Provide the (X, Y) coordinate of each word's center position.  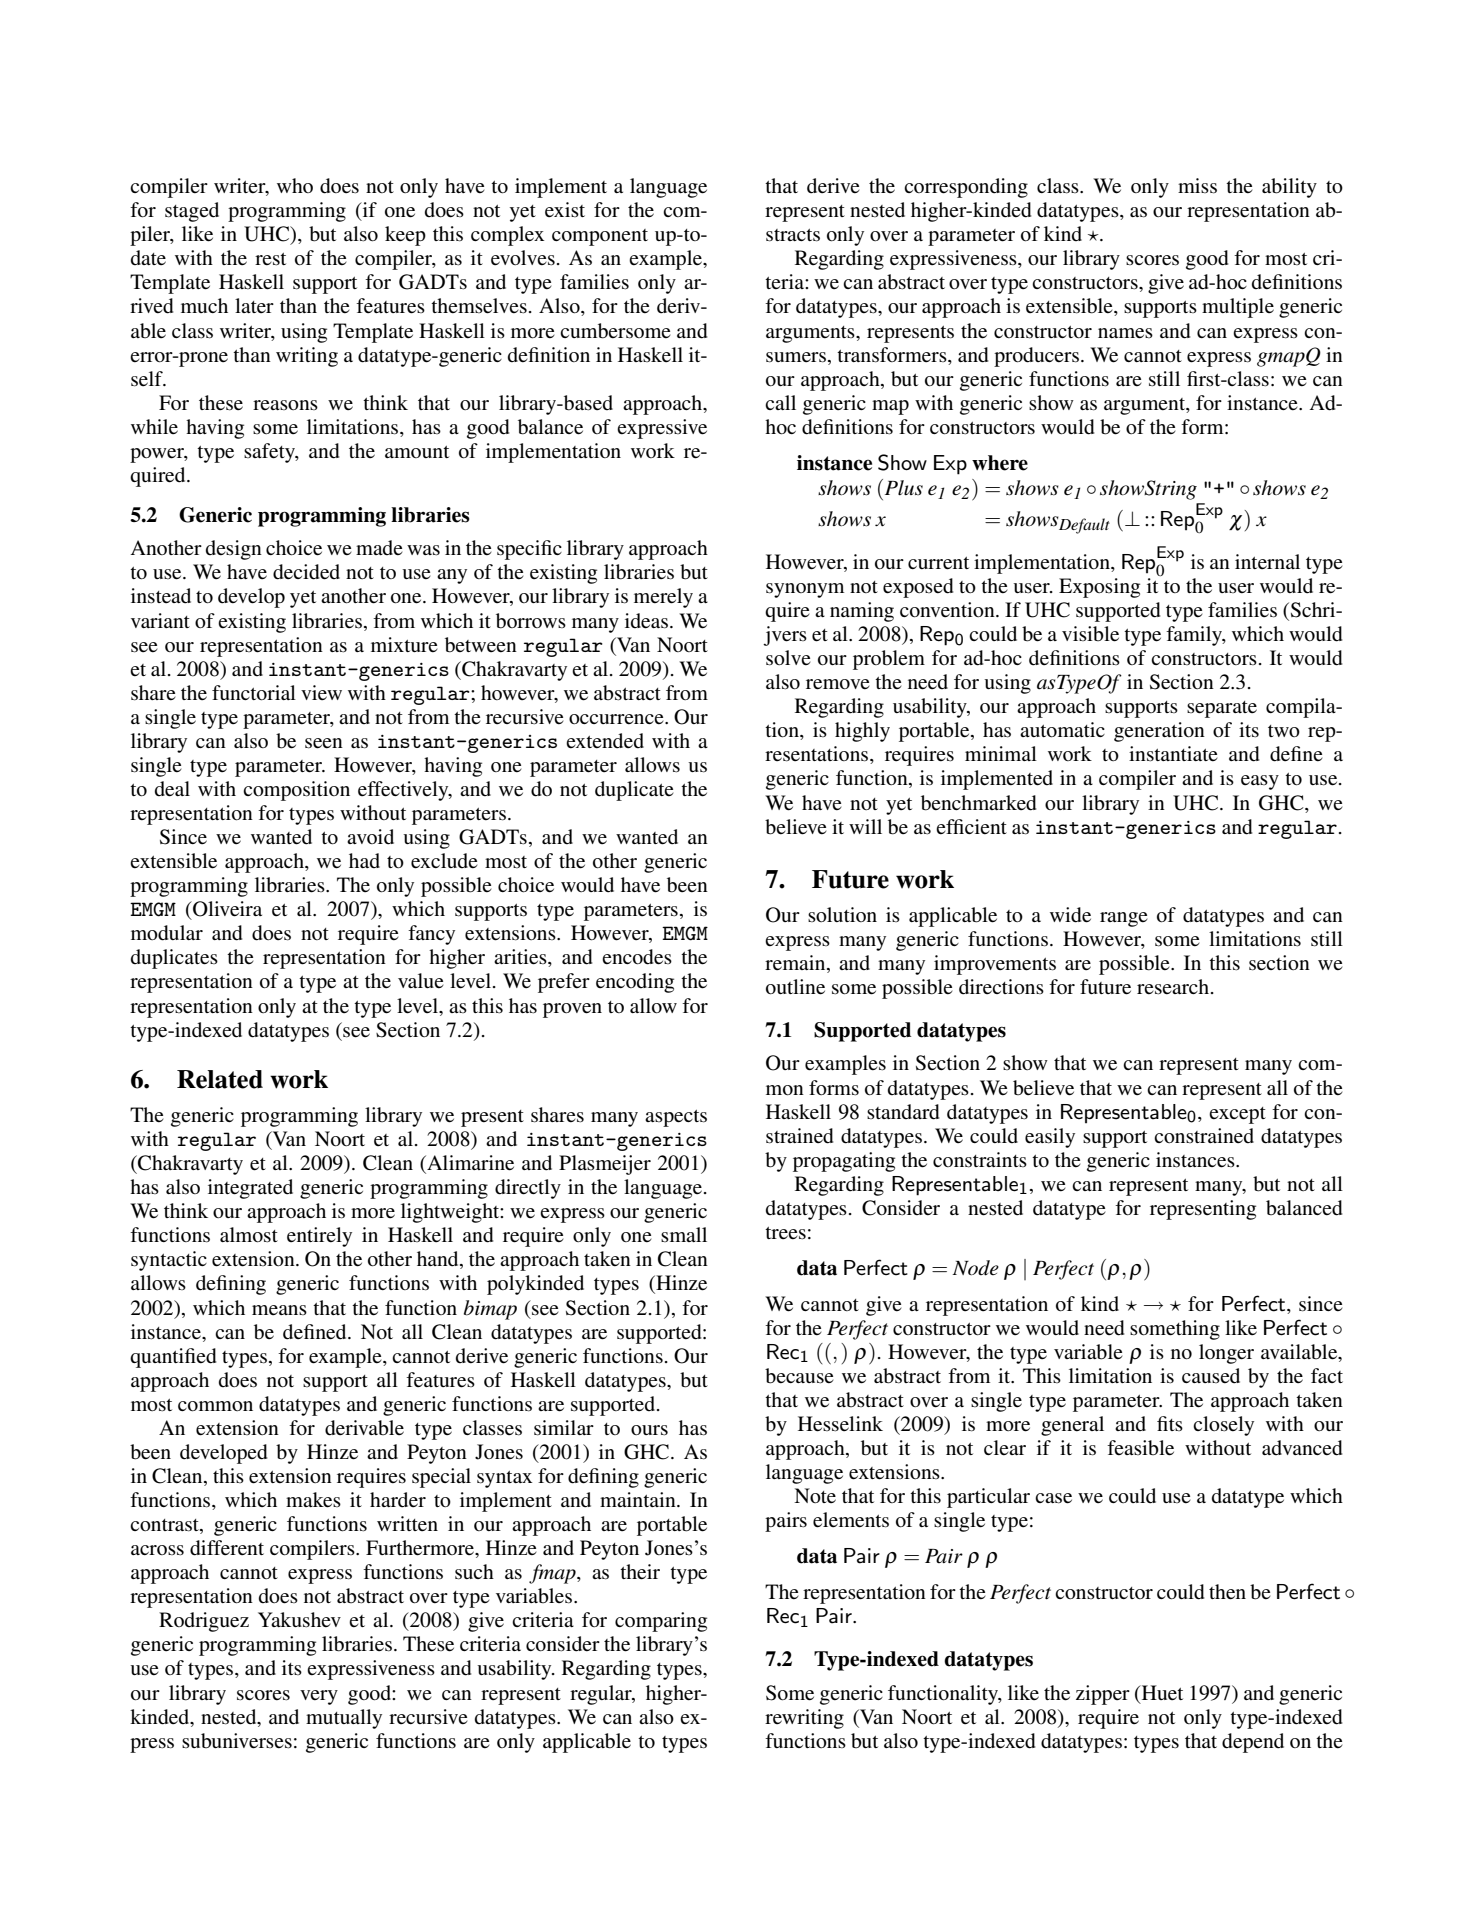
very (319, 1697)
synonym (805, 590)
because (799, 1376)
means (279, 1310)
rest (270, 259)
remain (796, 964)
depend (1253, 1743)
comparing (661, 1622)
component (600, 237)
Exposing (1099, 588)
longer (1226, 1354)
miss (1197, 186)
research (1174, 987)
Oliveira (226, 909)
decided (306, 572)
